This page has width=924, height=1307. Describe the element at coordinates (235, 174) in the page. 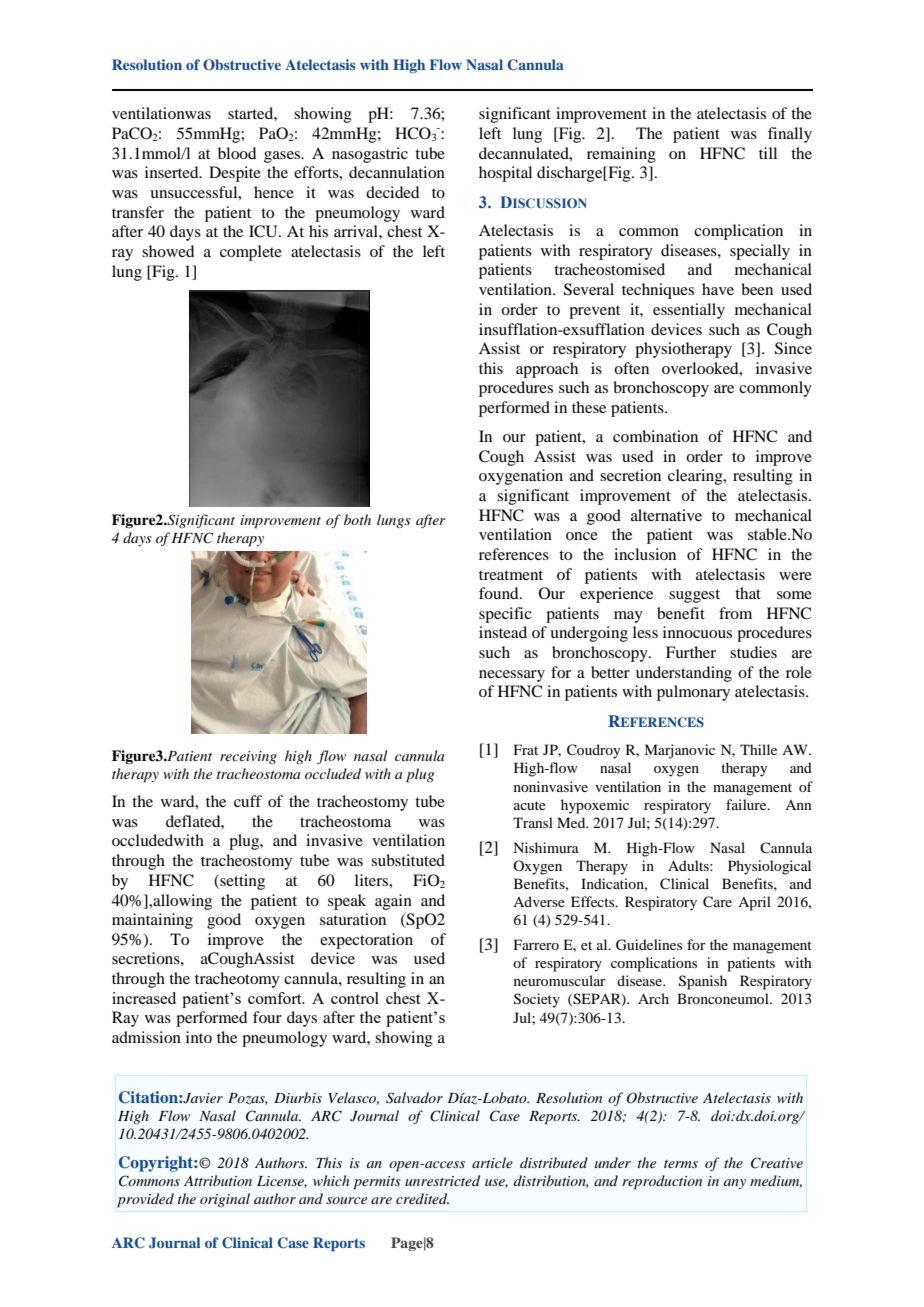

I see `Despite` at that location.
